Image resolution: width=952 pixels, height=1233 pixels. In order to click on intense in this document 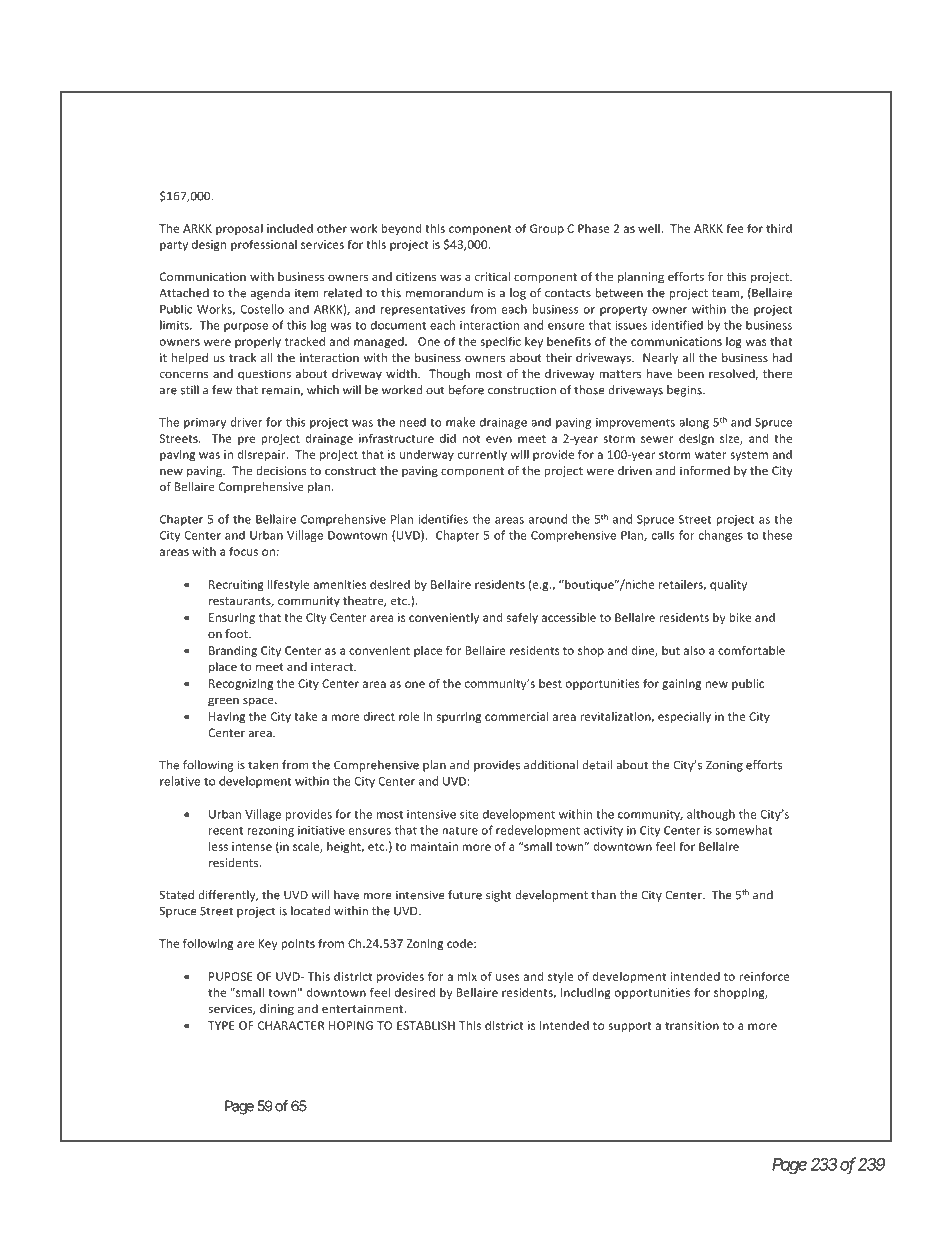, I will do `click(252, 846)`.
